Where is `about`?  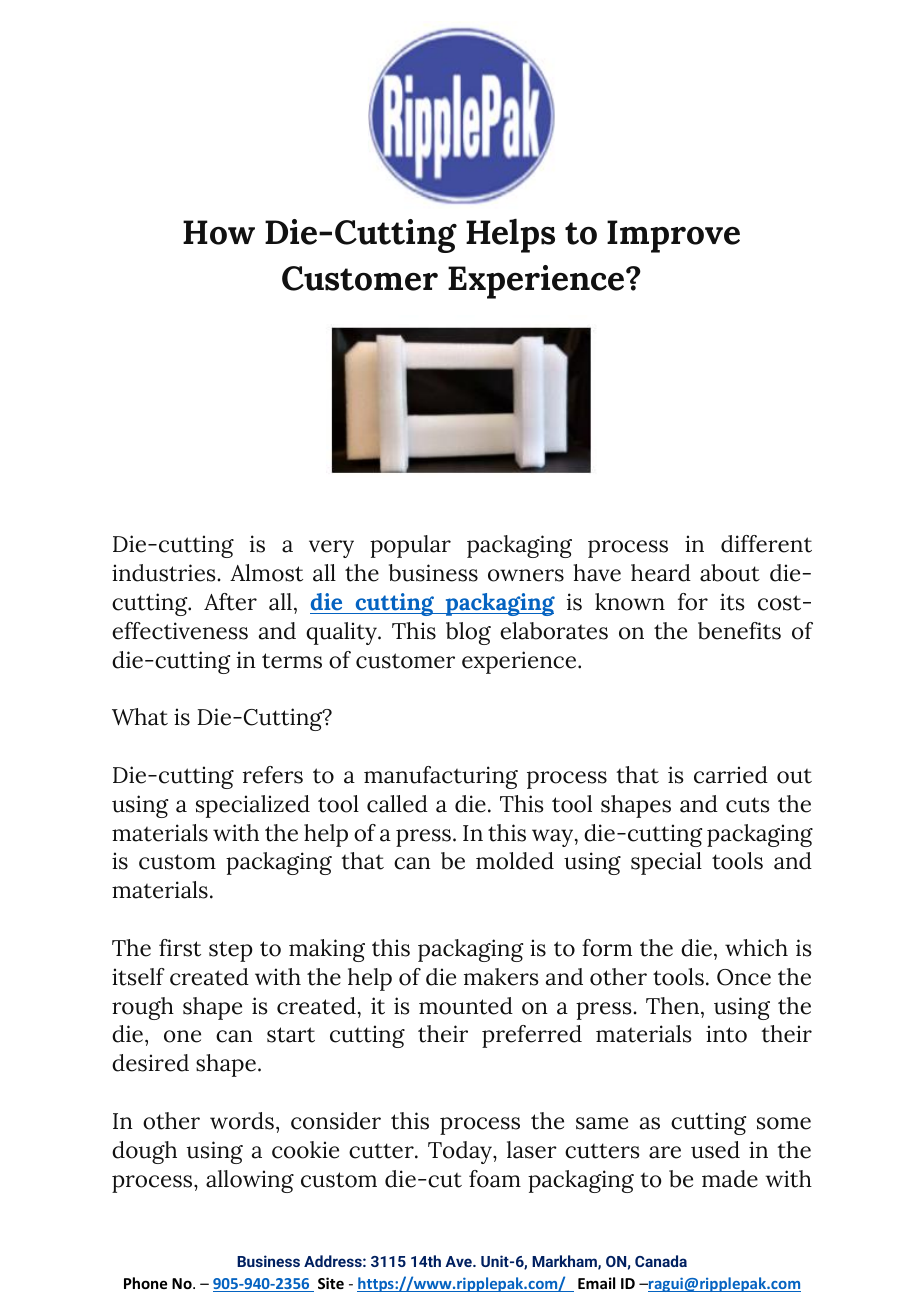
about is located at coordinates (730, 573).
